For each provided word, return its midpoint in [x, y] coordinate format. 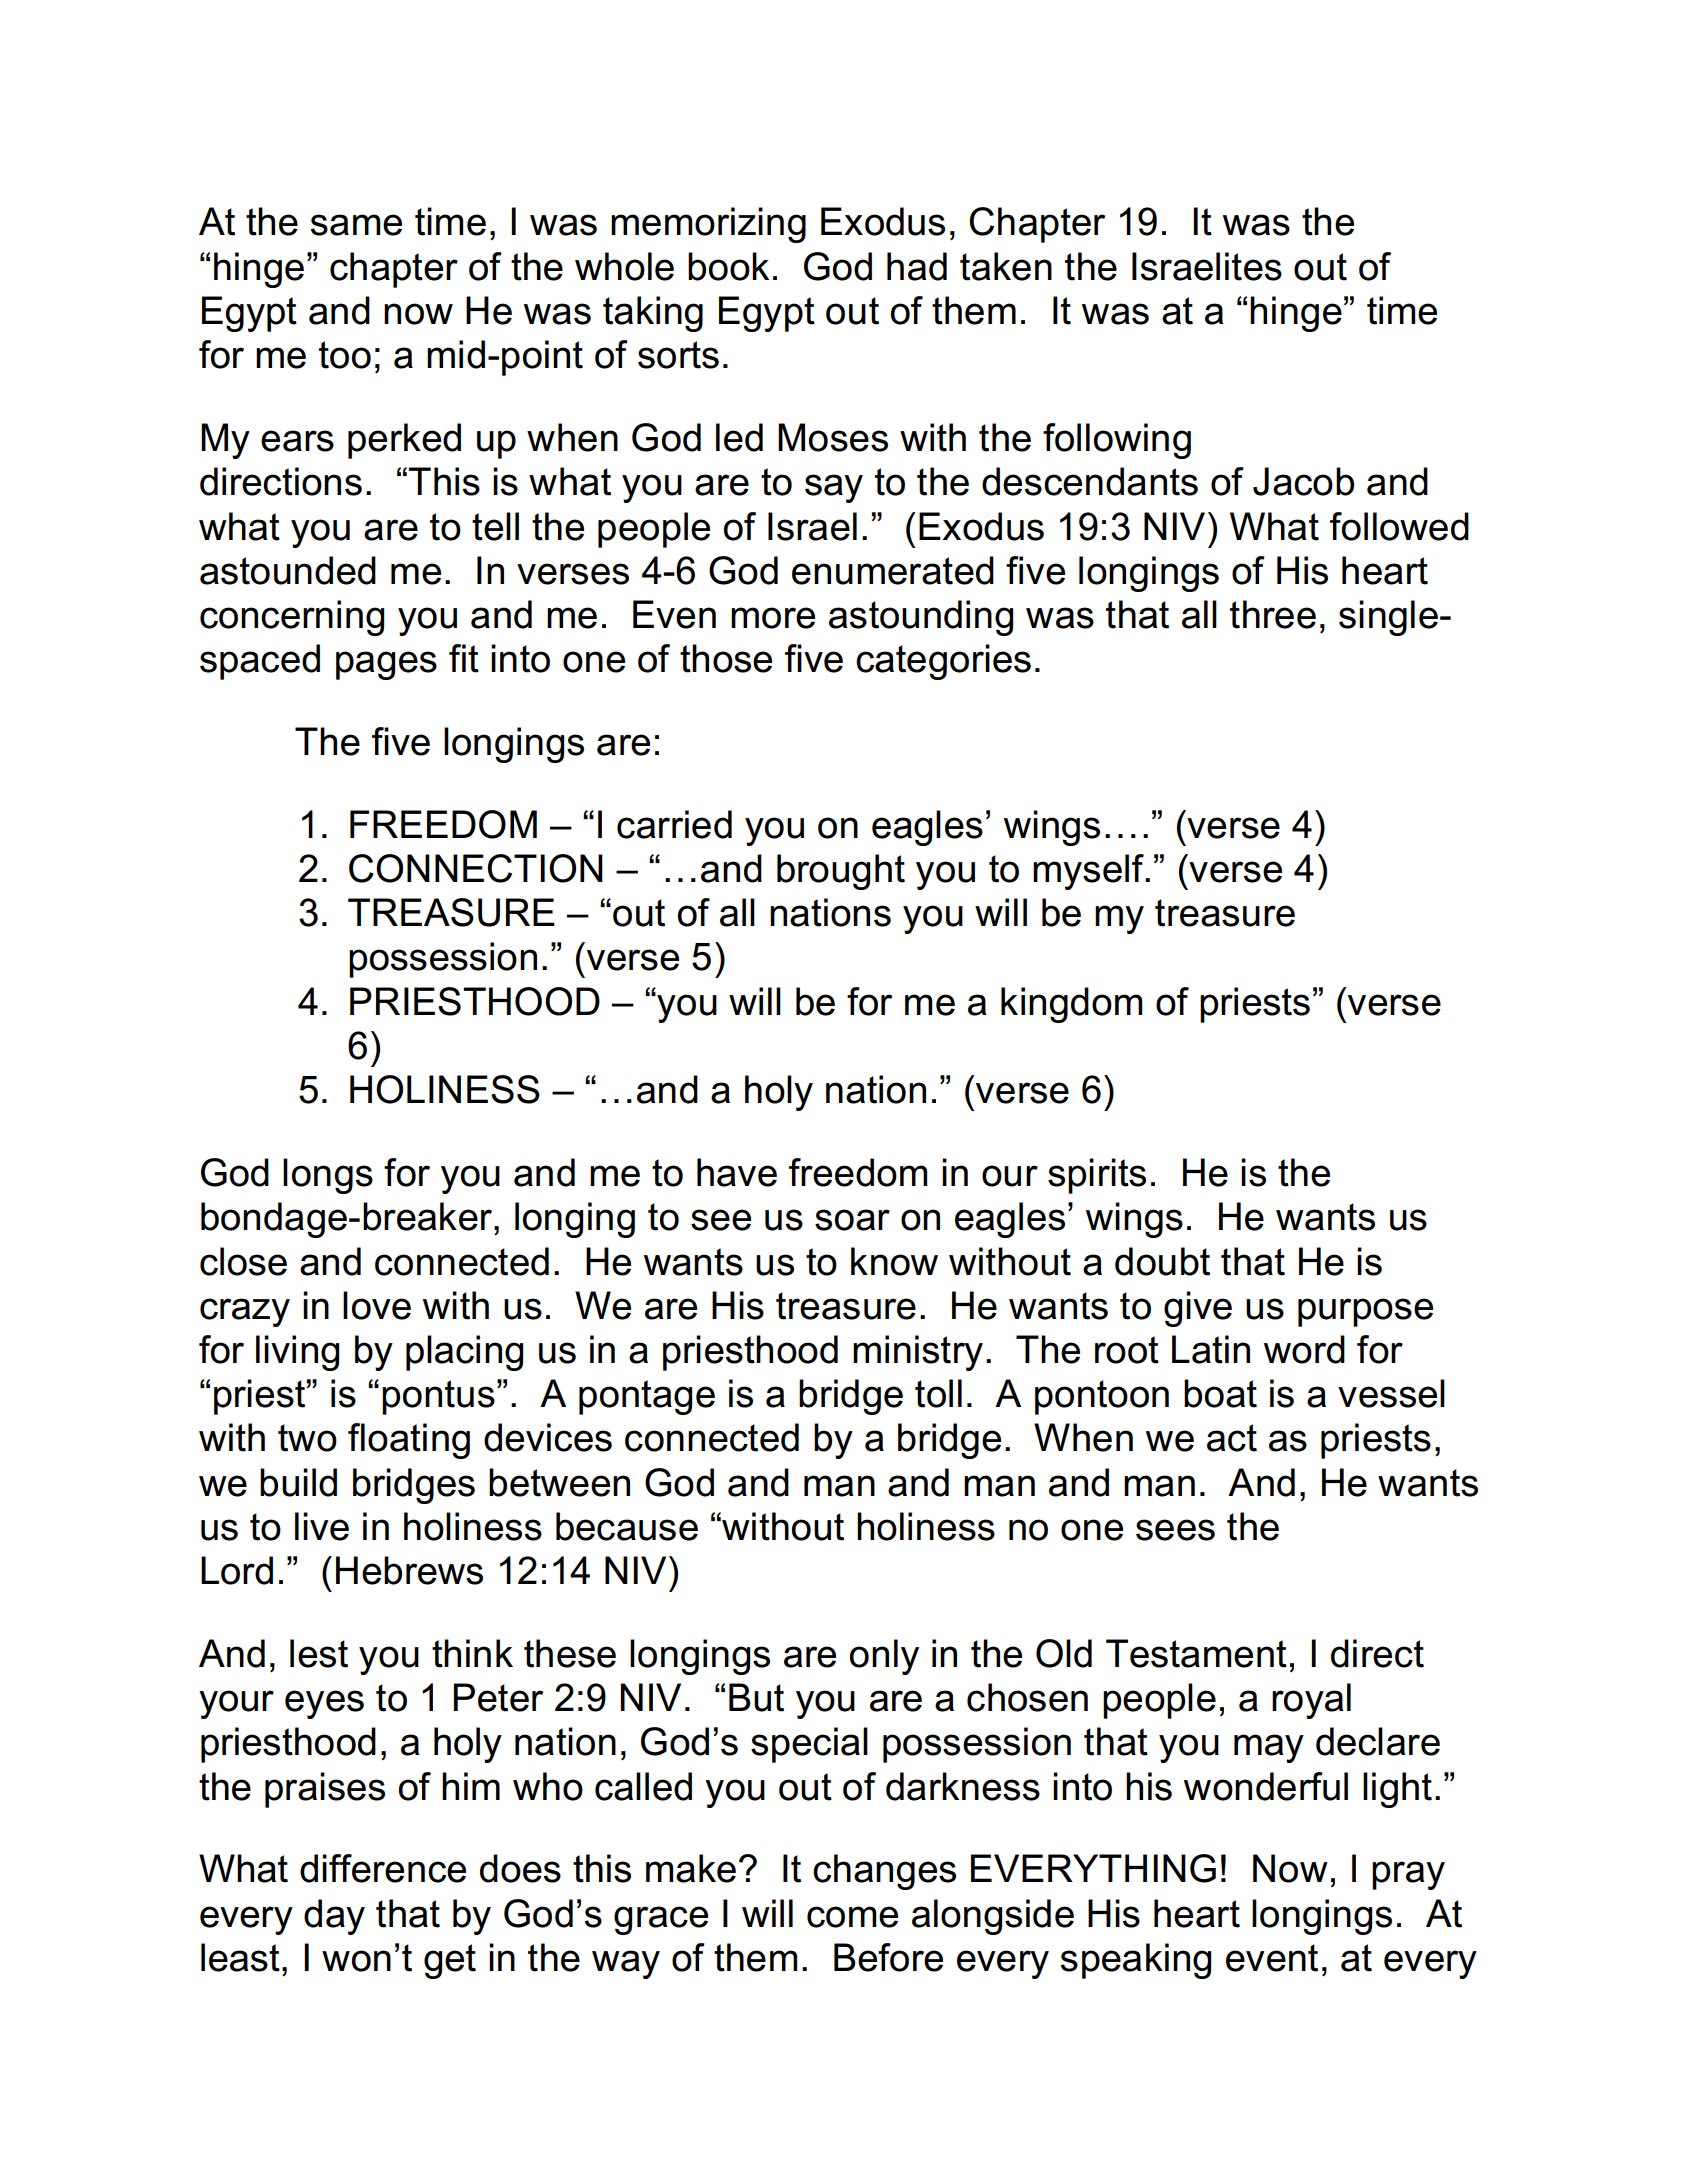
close [243, 1261]
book [728, 266]
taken [1006, 266]
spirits [1097, 1176]
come [852, 1917]
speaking [1136, 1961]
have [737, 1172]
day [334, 1917]
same [356, 225]
